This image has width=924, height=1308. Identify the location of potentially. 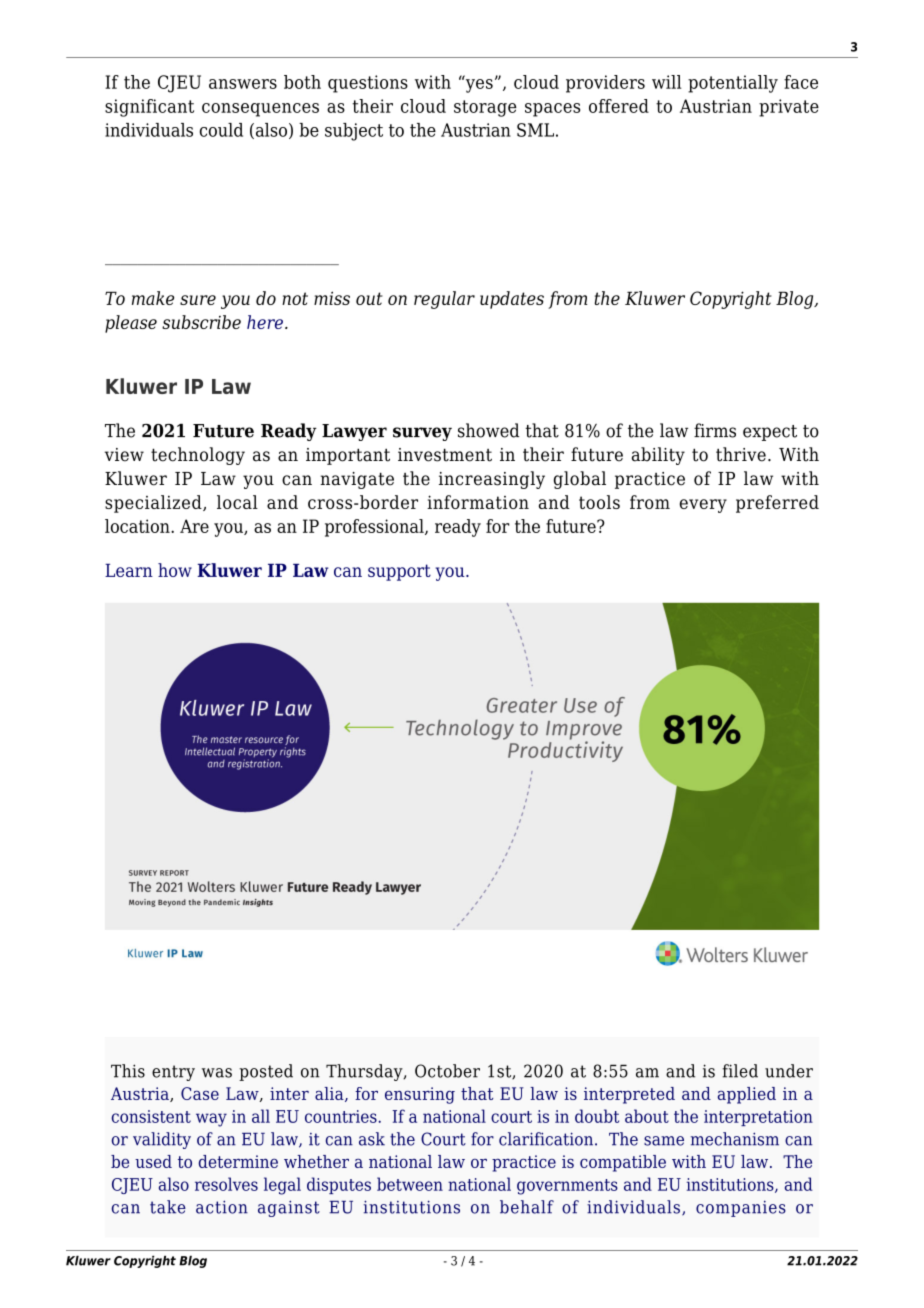
(733, 84).
